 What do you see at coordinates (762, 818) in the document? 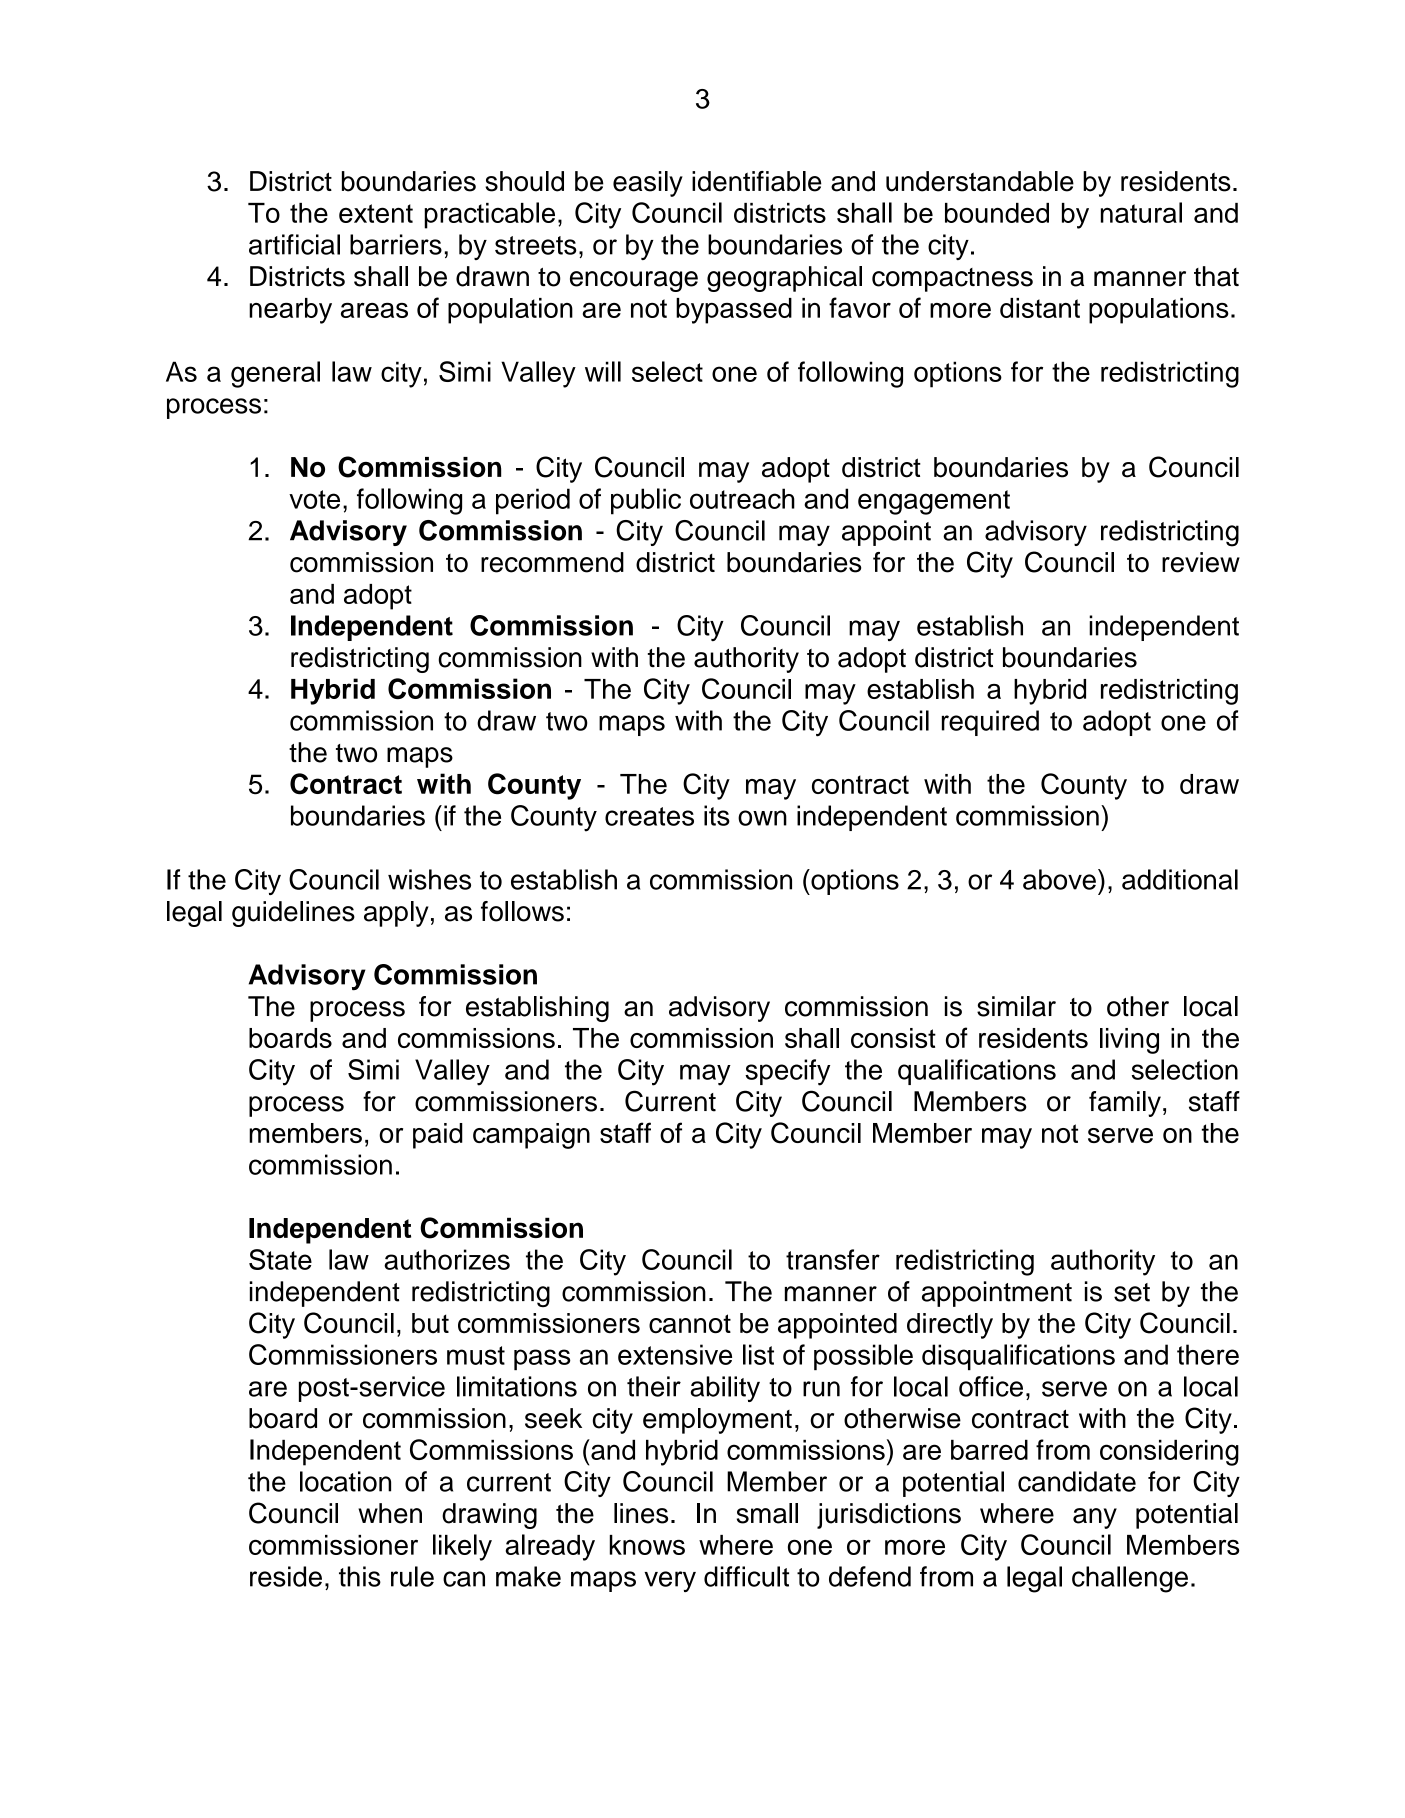
I see `own` at bounding box center [762, 818].
